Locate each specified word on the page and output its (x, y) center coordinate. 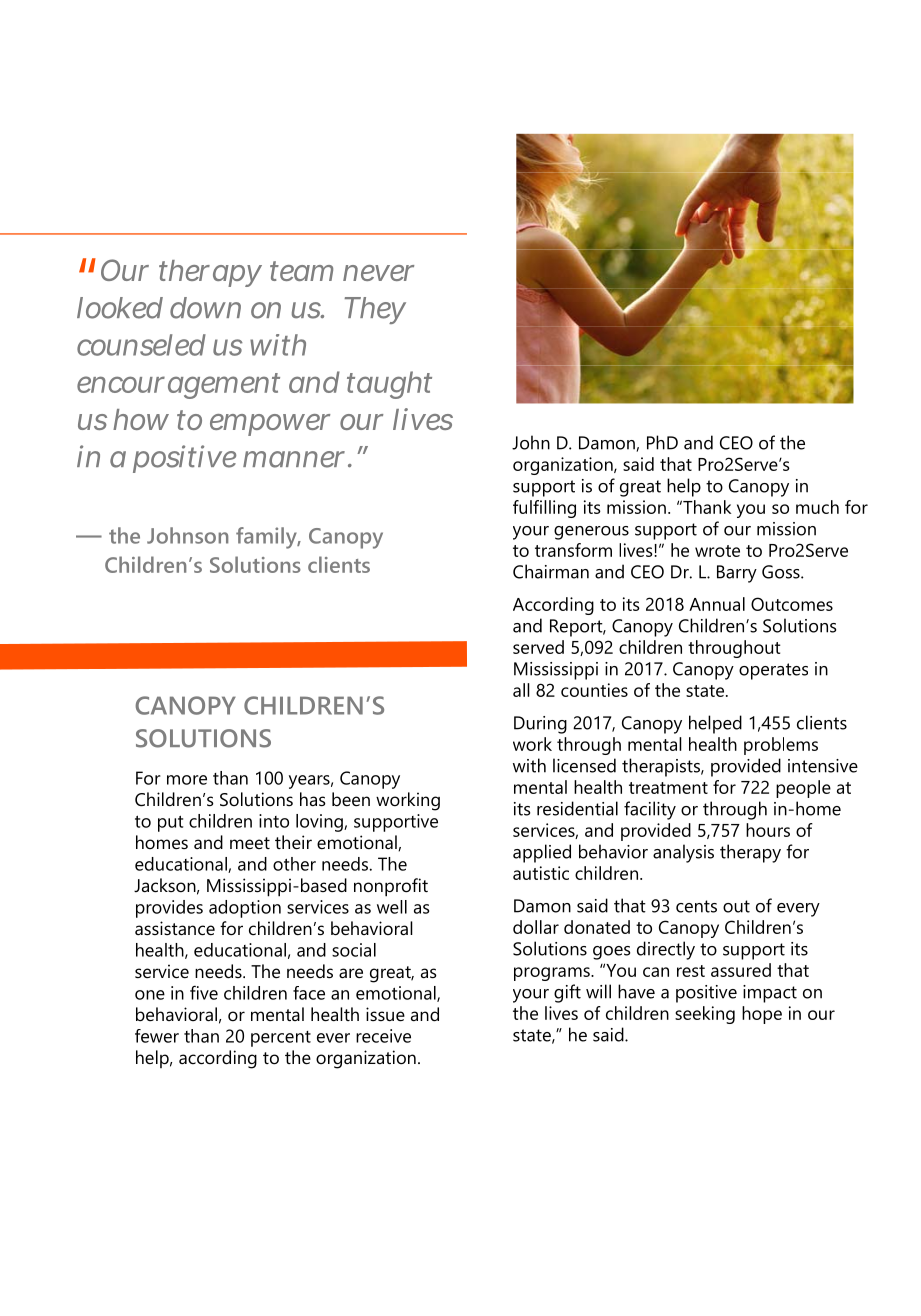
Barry (737, 574)
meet (250, 843)
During (540, 725)
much (817, 507)
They (375, 310)
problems (781, 746)
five (204, 992)
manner (294, 459)
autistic (541, 873)
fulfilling (544, 509)
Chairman (551, 571)
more (187, 780)
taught (389, 385)
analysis (683, 853)
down (205, 308)
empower (270, 425)
